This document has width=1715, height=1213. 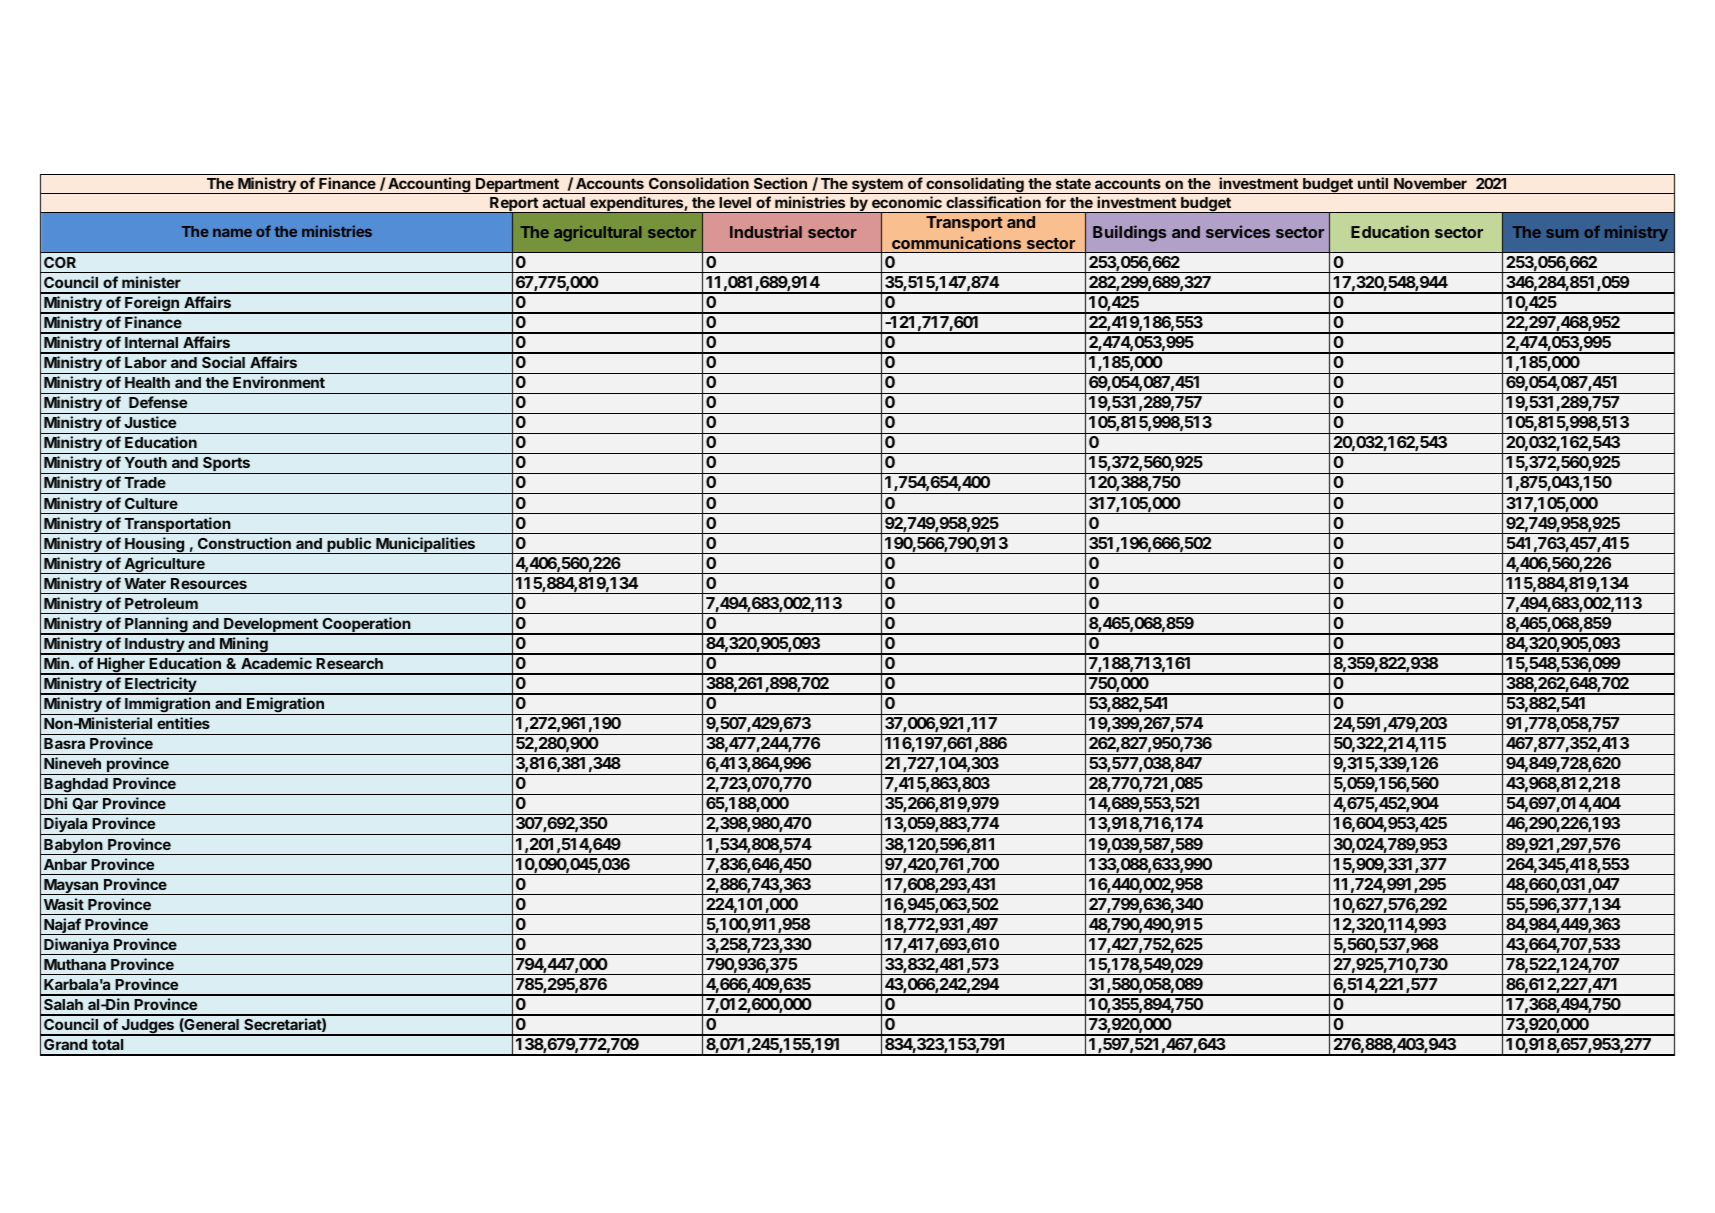 I want to click on Judges, so click(x=148, y=1027).
